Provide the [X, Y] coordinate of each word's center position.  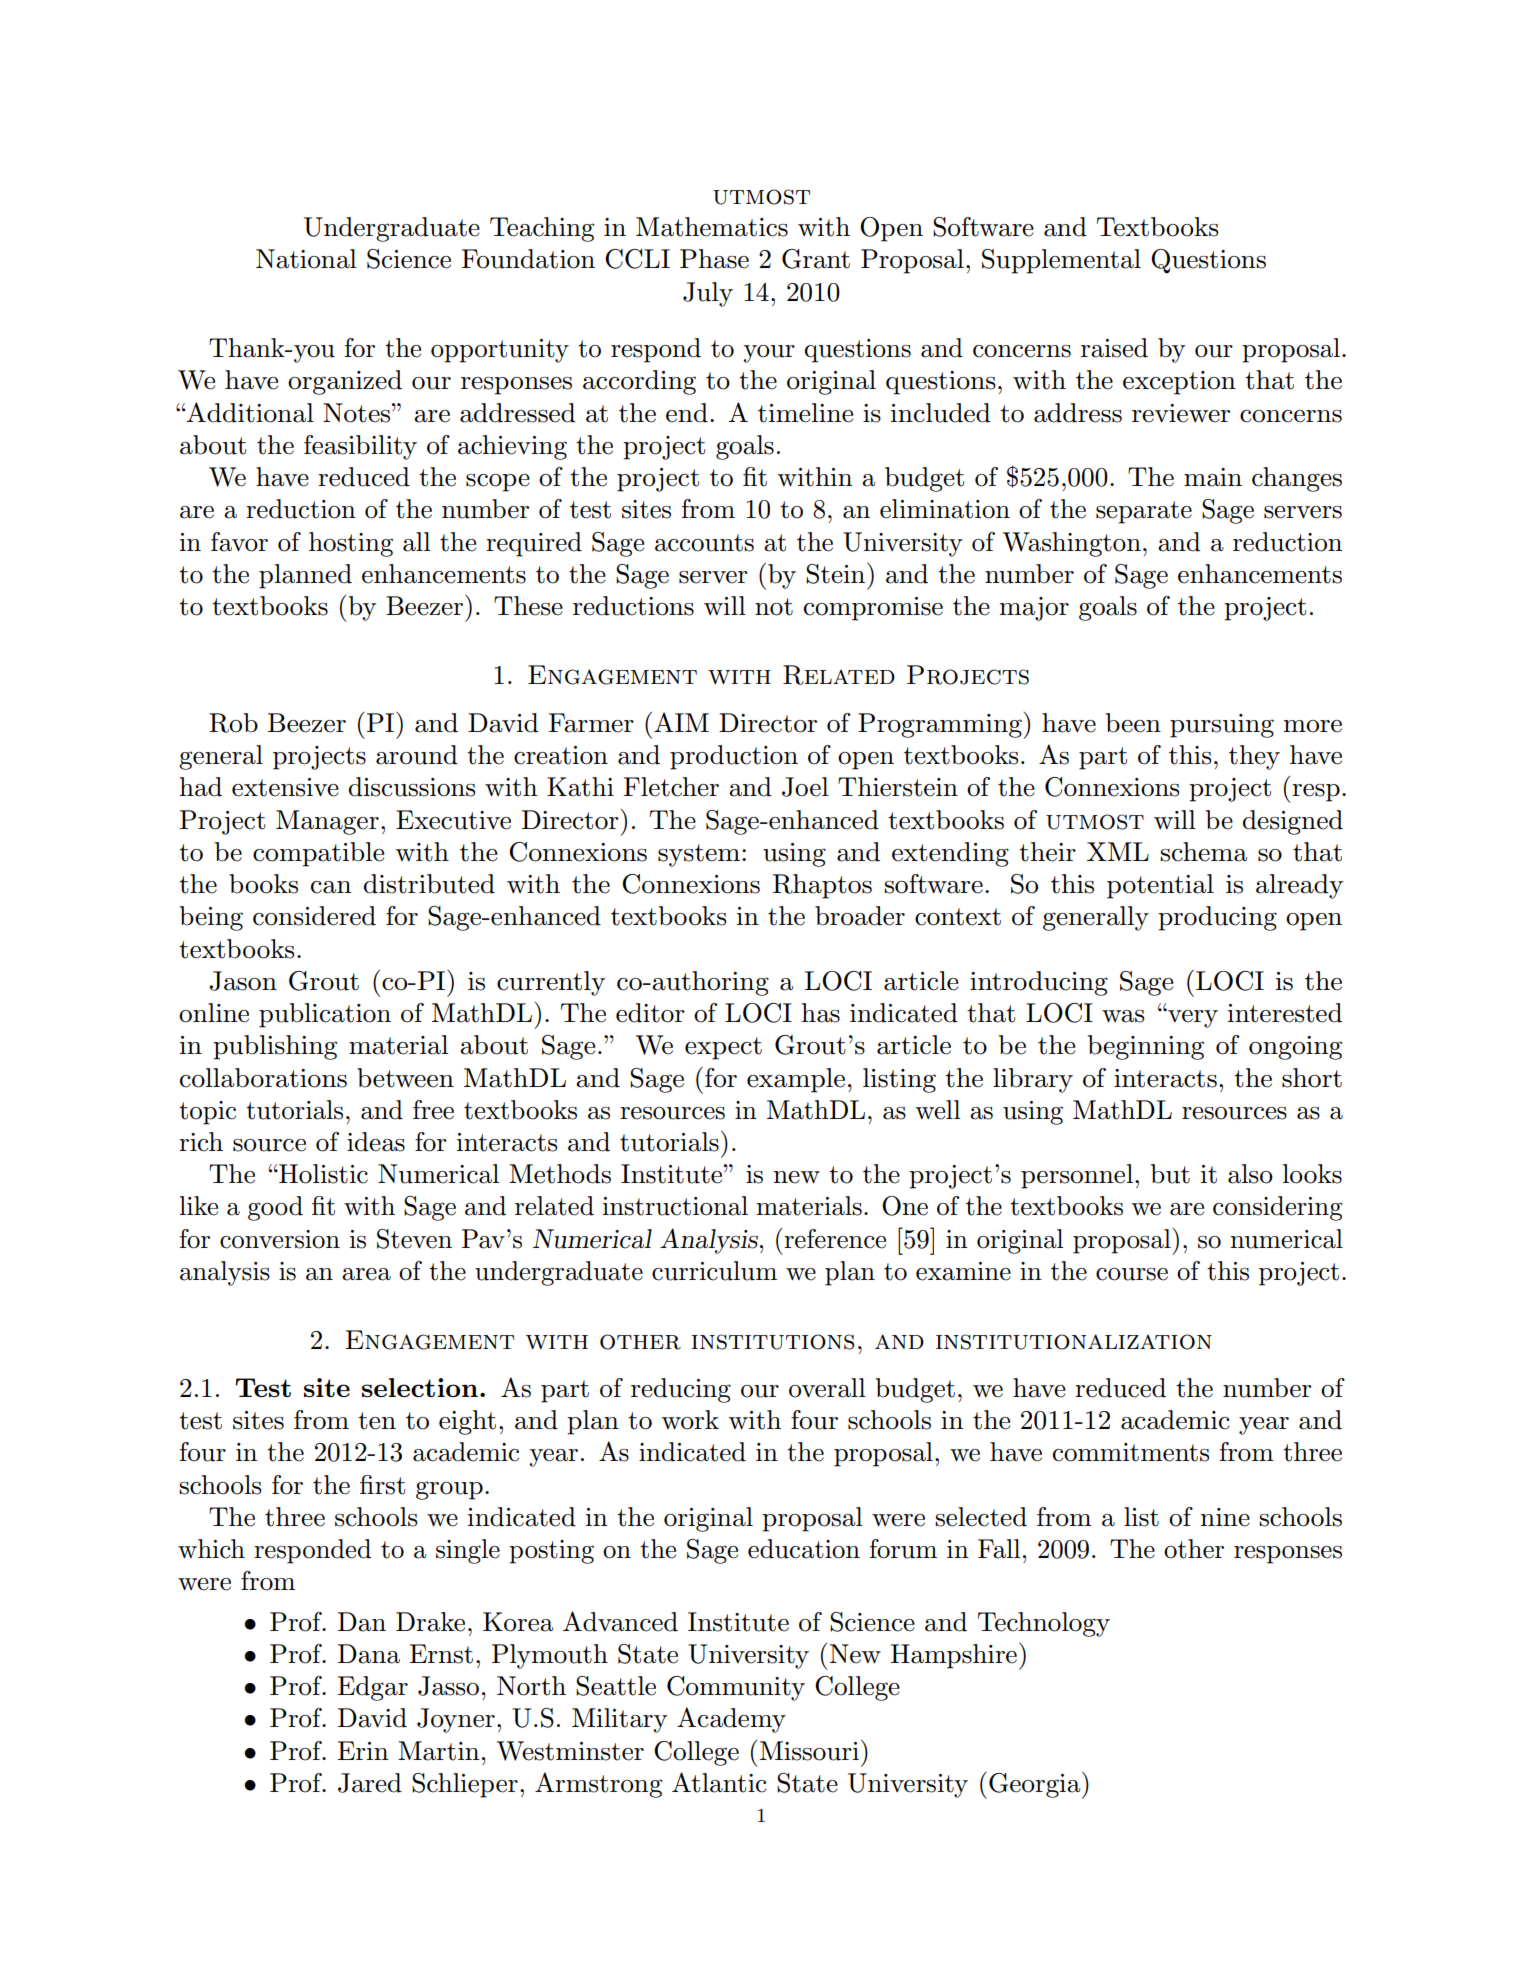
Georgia [1036, 1785]
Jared [370, 1783]
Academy [731, 1720]
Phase [714, 259]
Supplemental [1061, 261]
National [306, 259]
